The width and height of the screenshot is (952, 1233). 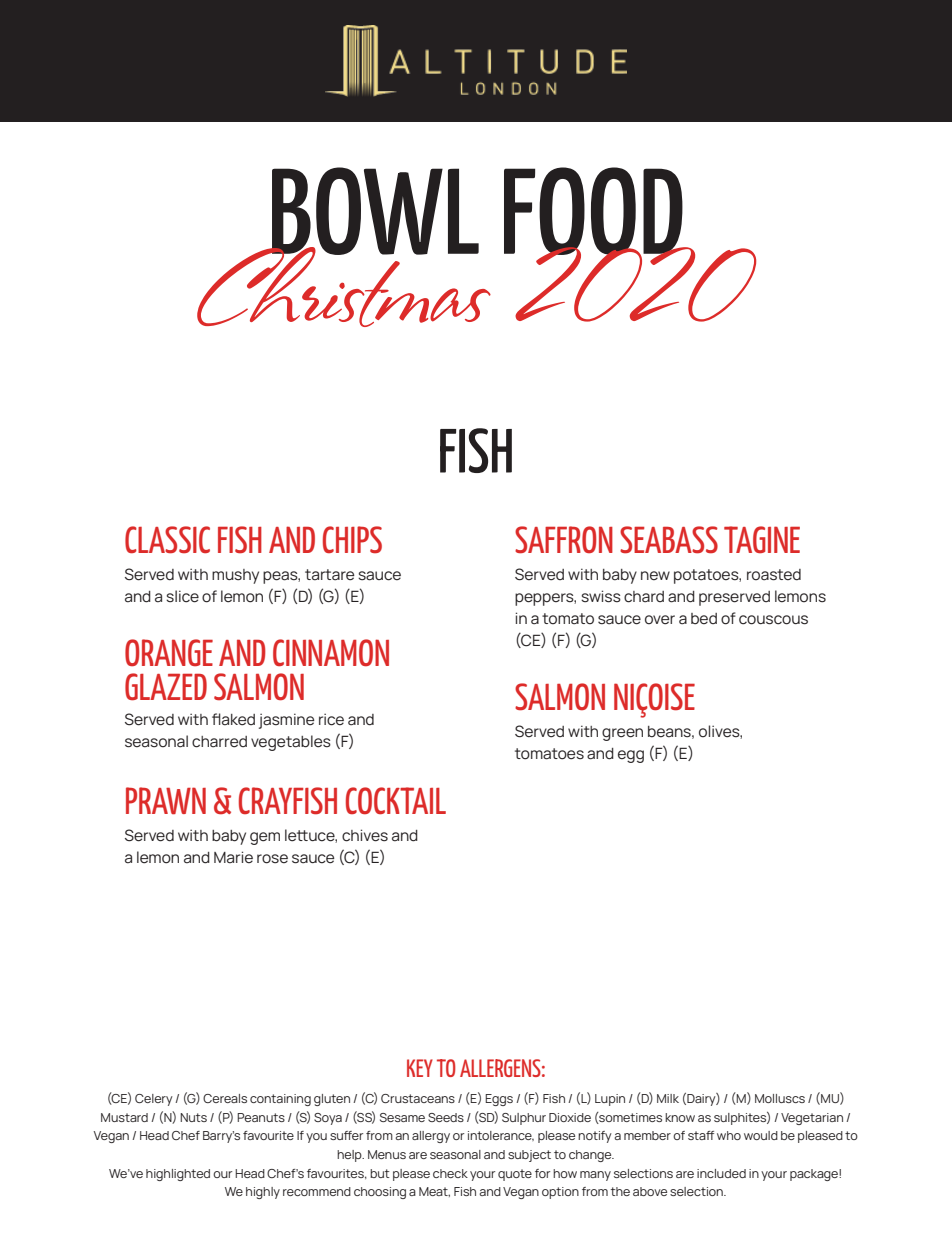 What do you see at coordinates (219, 742) in the screenshot?
I see `charred` at bounding box center [219, 742].
